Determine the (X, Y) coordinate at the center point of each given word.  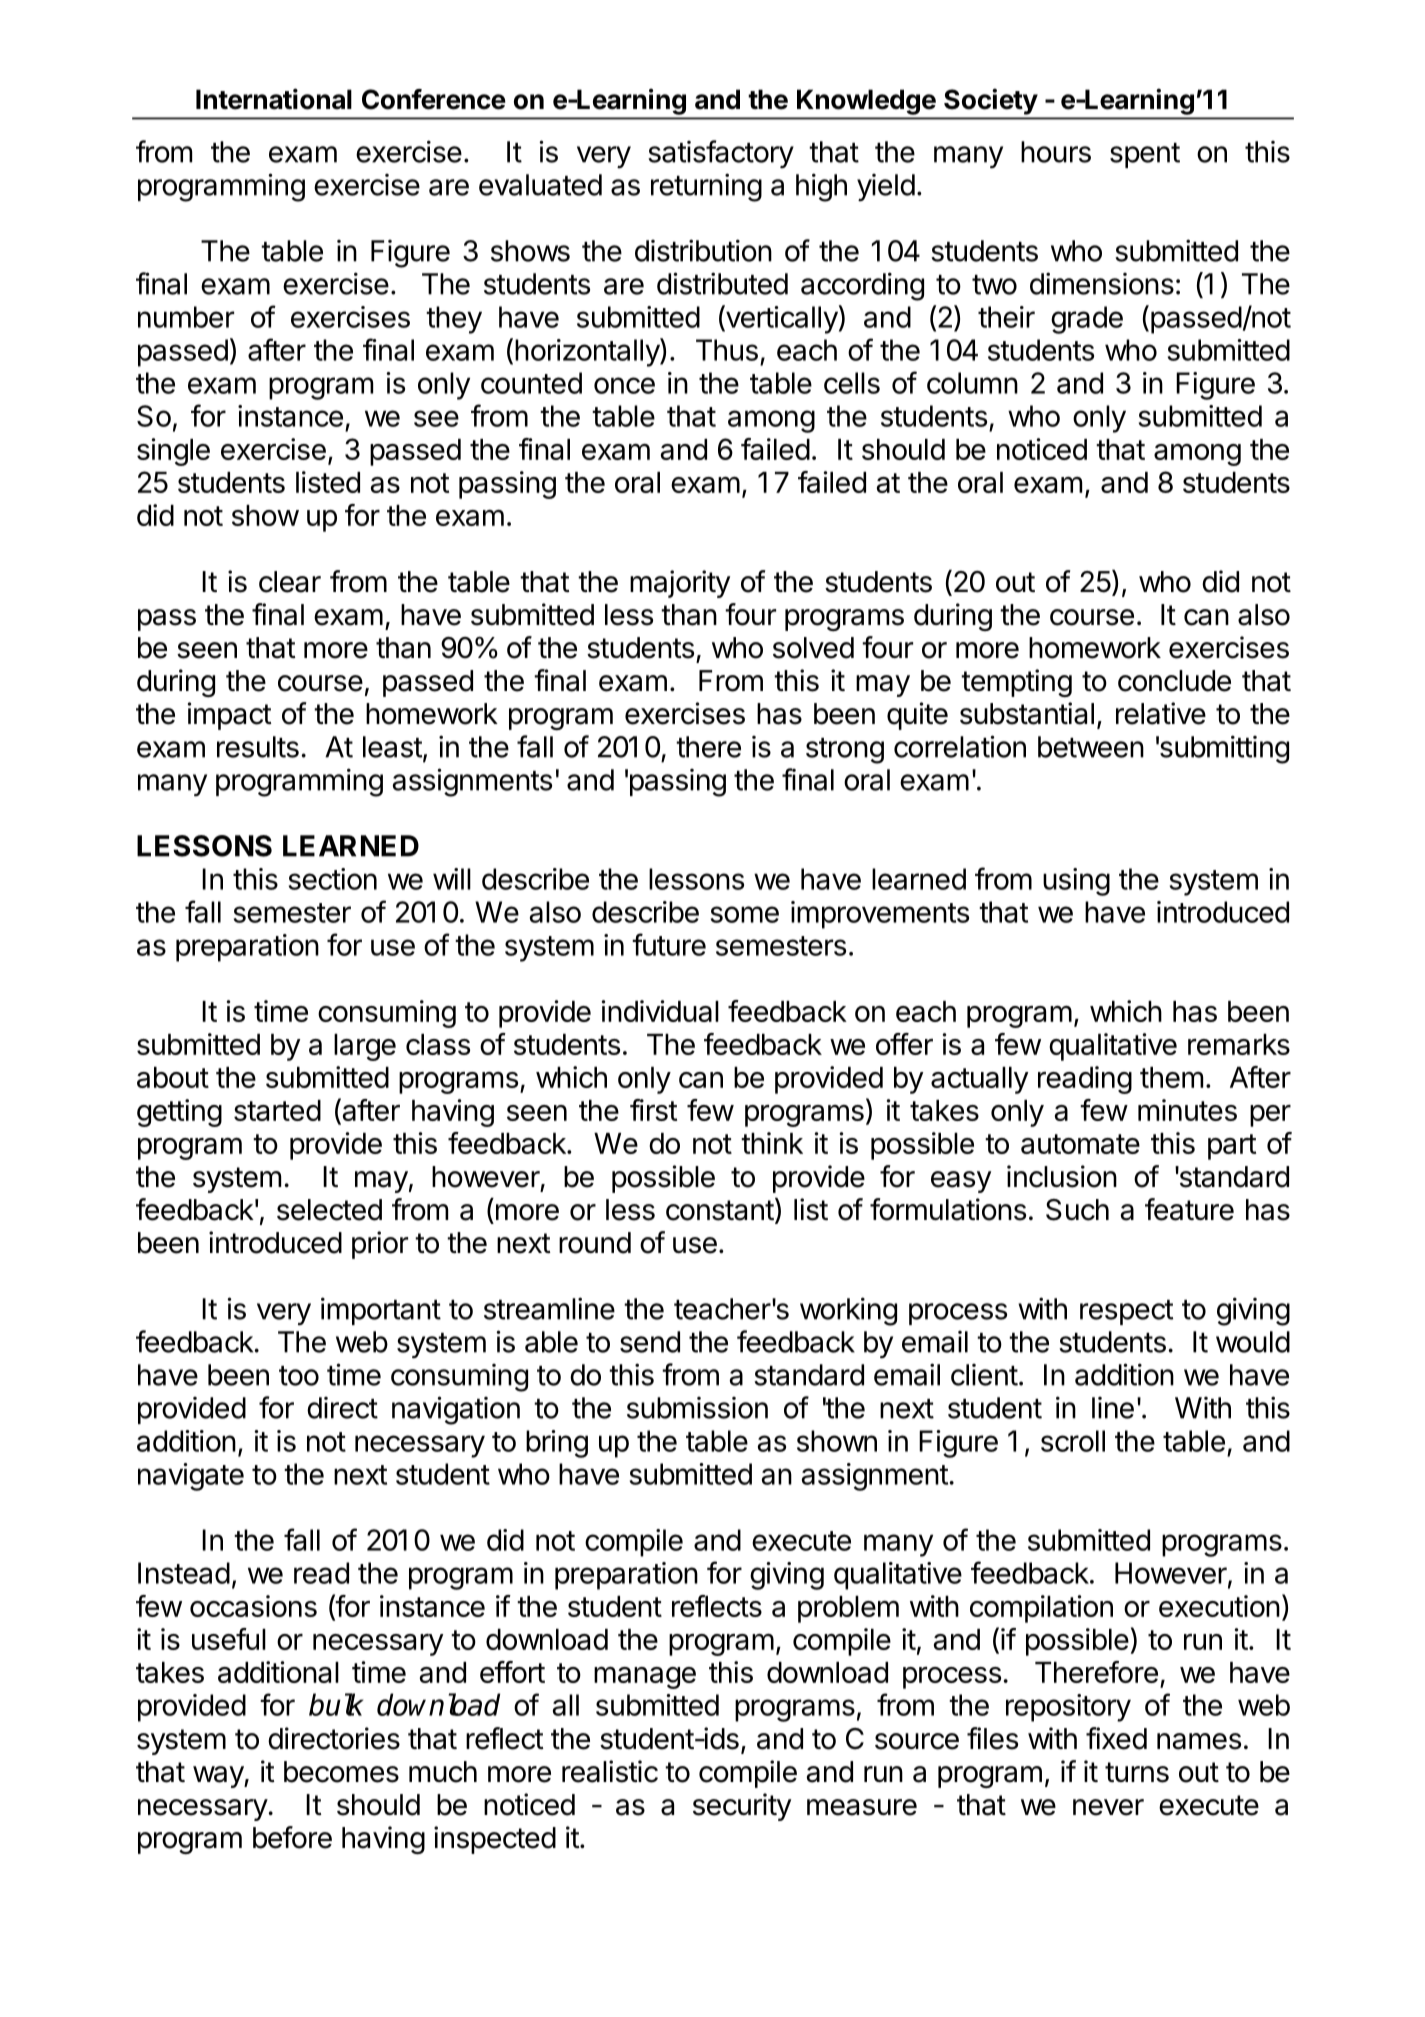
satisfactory (721, 154)
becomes (341, 1772)
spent (1145, 155)
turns (1137, 1772)
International (274, 99)
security (742, 1807)
